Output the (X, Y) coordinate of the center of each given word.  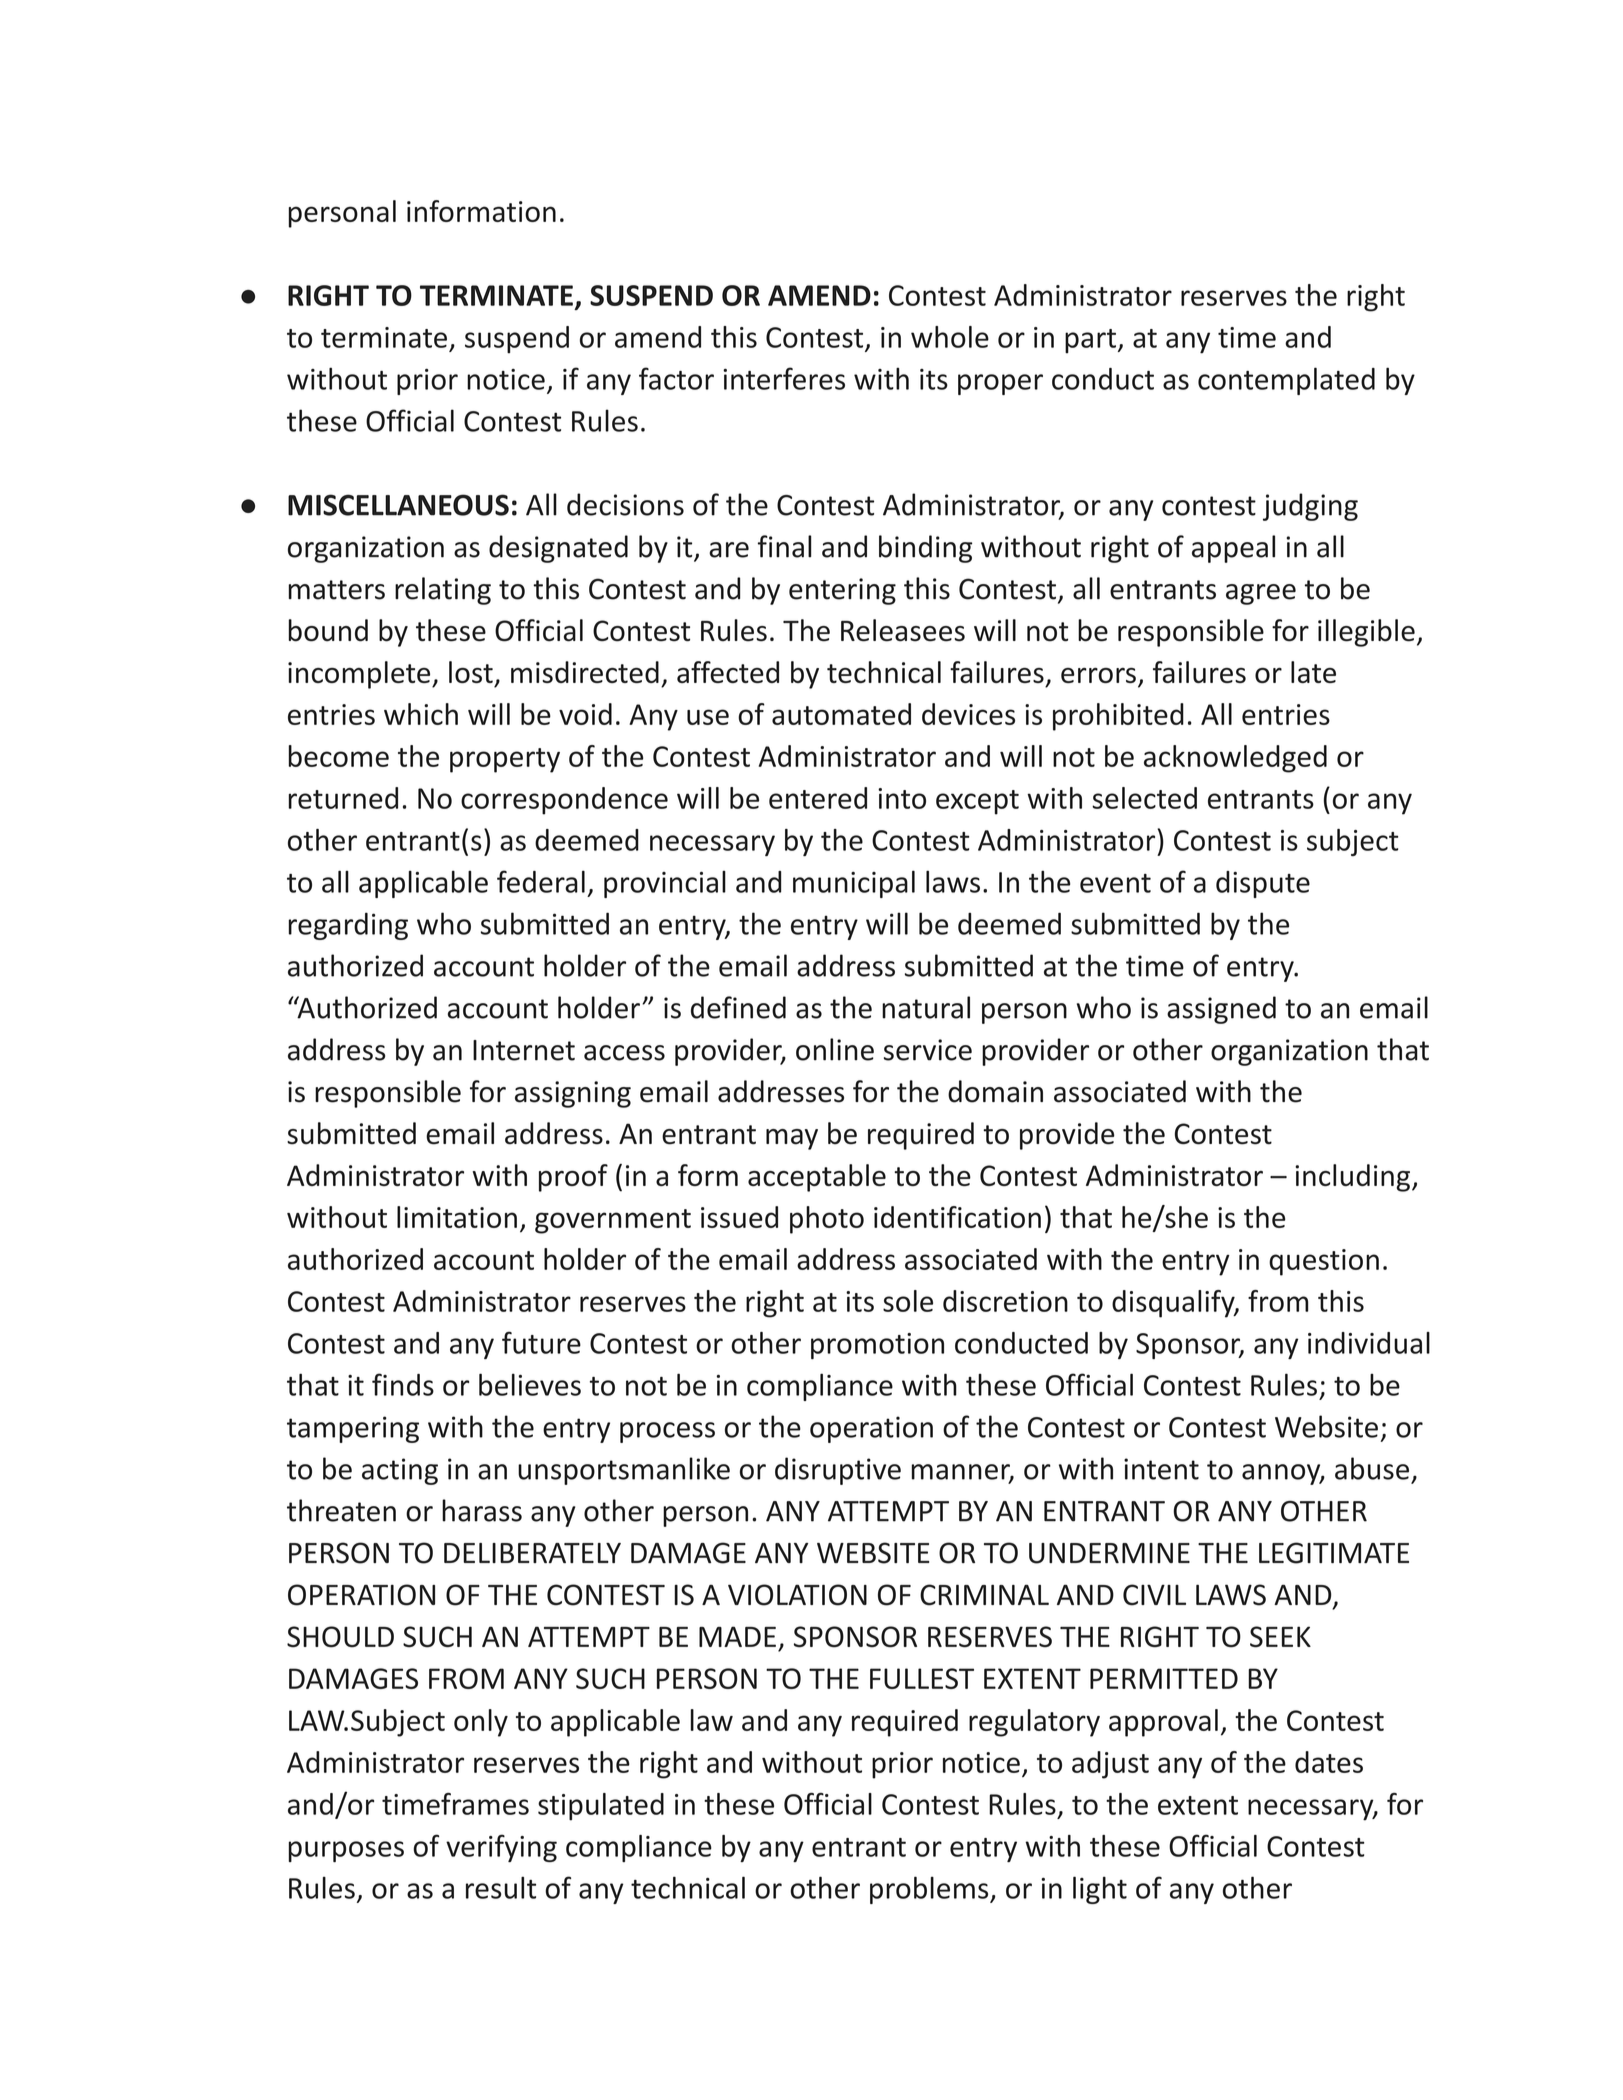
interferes (784, 378)
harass (482, 1510)
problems (930, 1890)
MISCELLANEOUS (398, 505)
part (1090, 341)
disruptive (838, 1471)
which (421, 714)
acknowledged (1235, 759)
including (1352, 1178)
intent (1161, 1469)
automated (841, 714)
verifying (501, 1848)
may (792, 1139)
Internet (524, 1050)
